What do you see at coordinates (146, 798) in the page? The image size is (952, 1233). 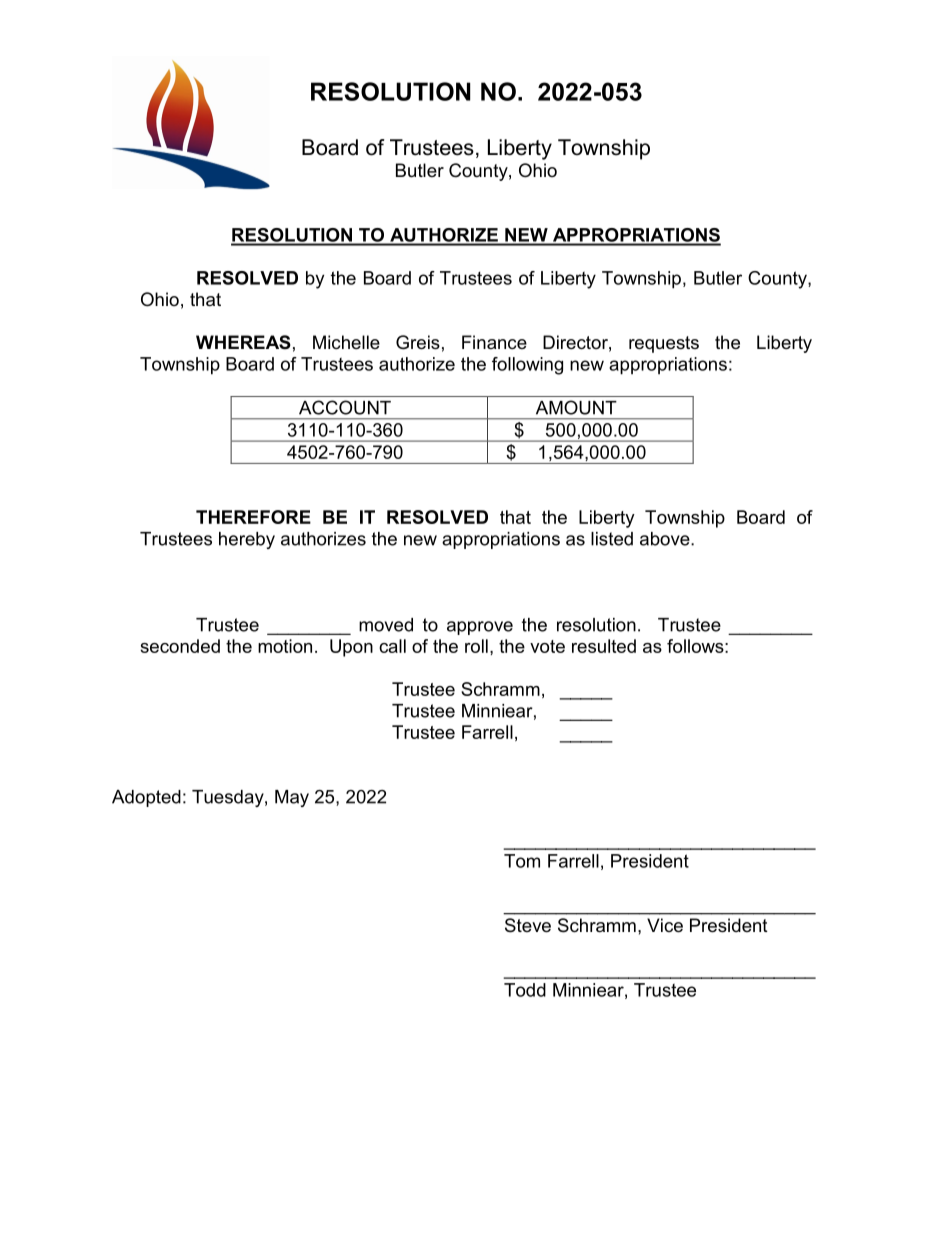 I see `Adopted` at bounding box center [146, 798].
